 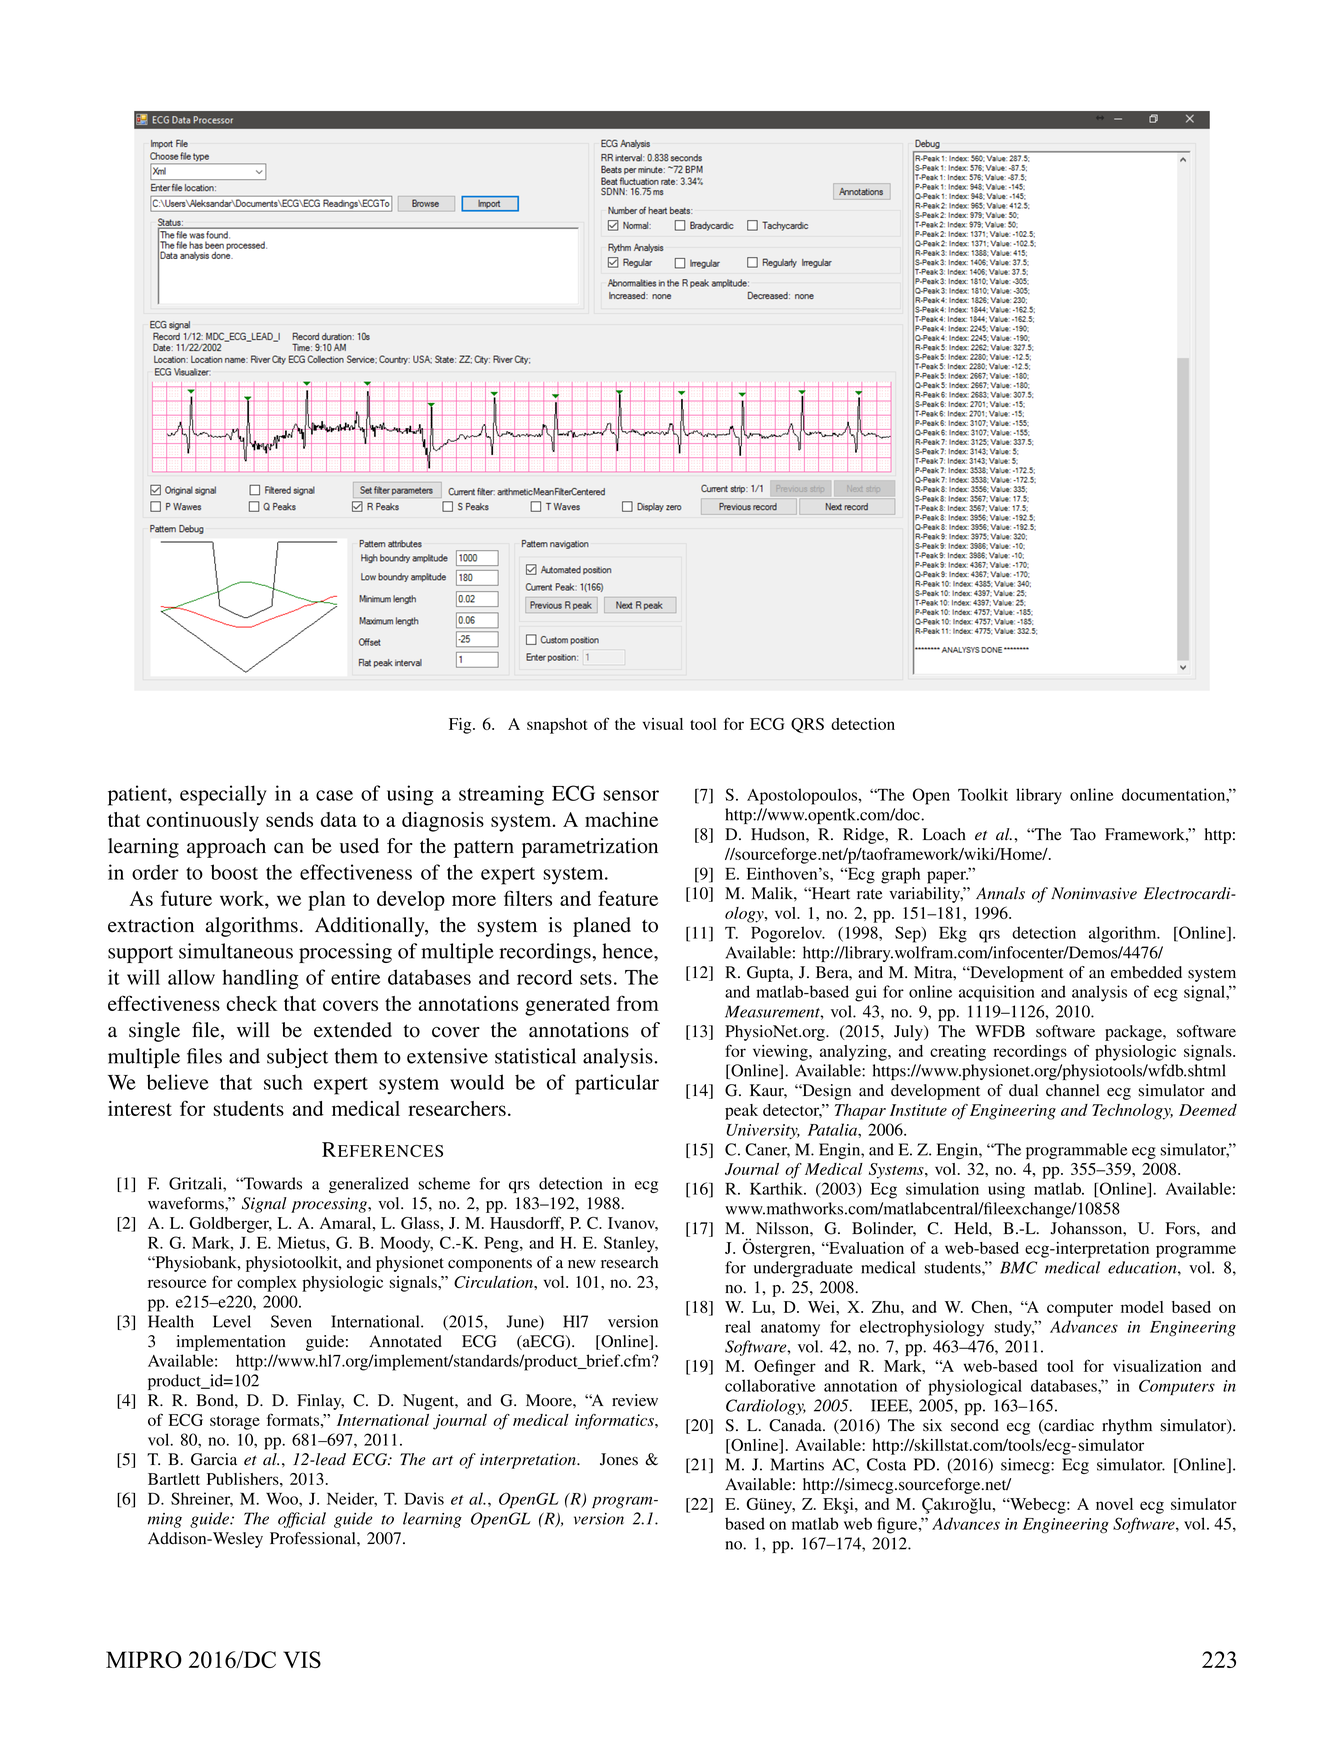 I want to click on channel, so click(x=1072, y=1090).
